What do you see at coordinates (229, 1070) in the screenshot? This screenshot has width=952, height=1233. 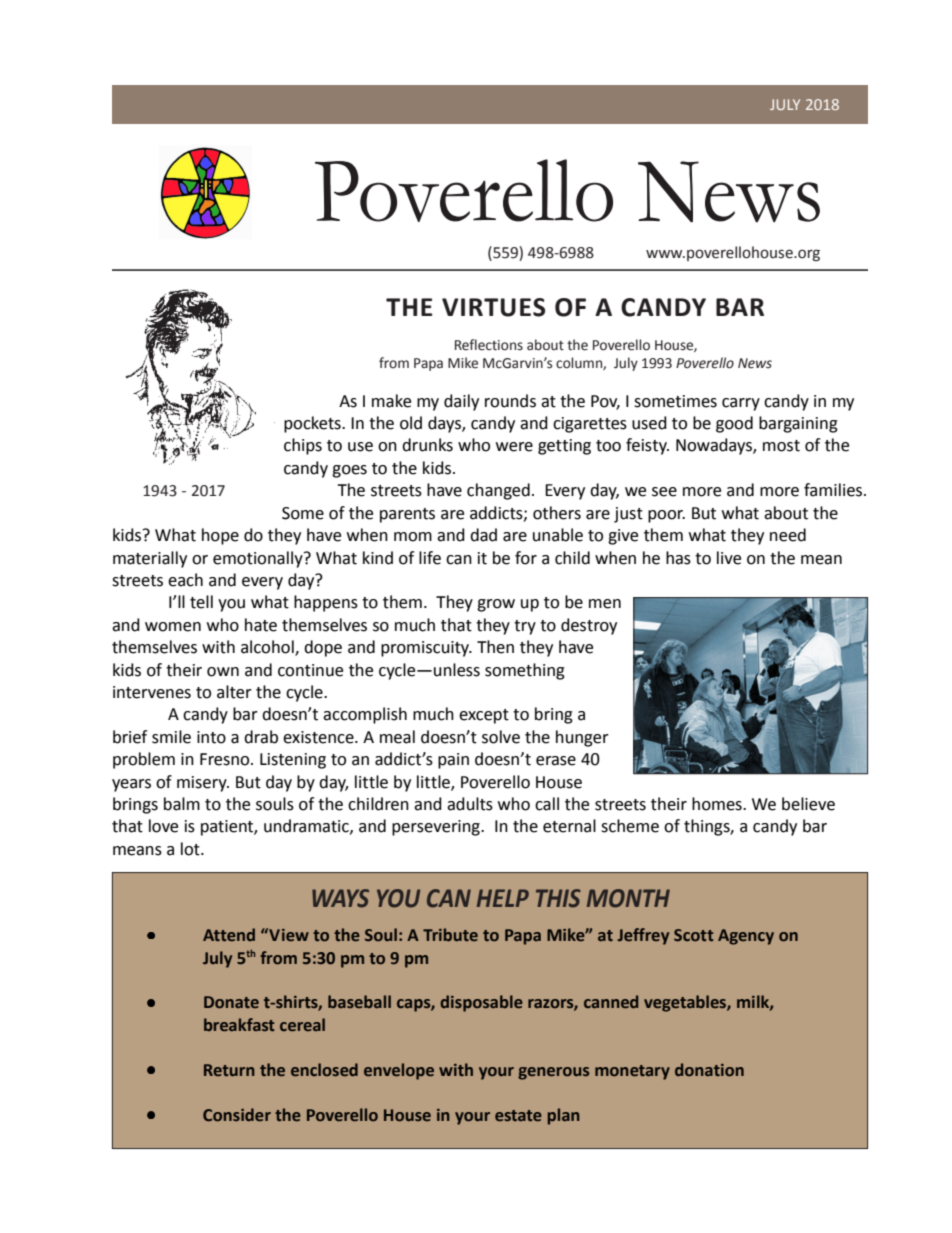 I see `Return` at bounding box center [229, 1070].
